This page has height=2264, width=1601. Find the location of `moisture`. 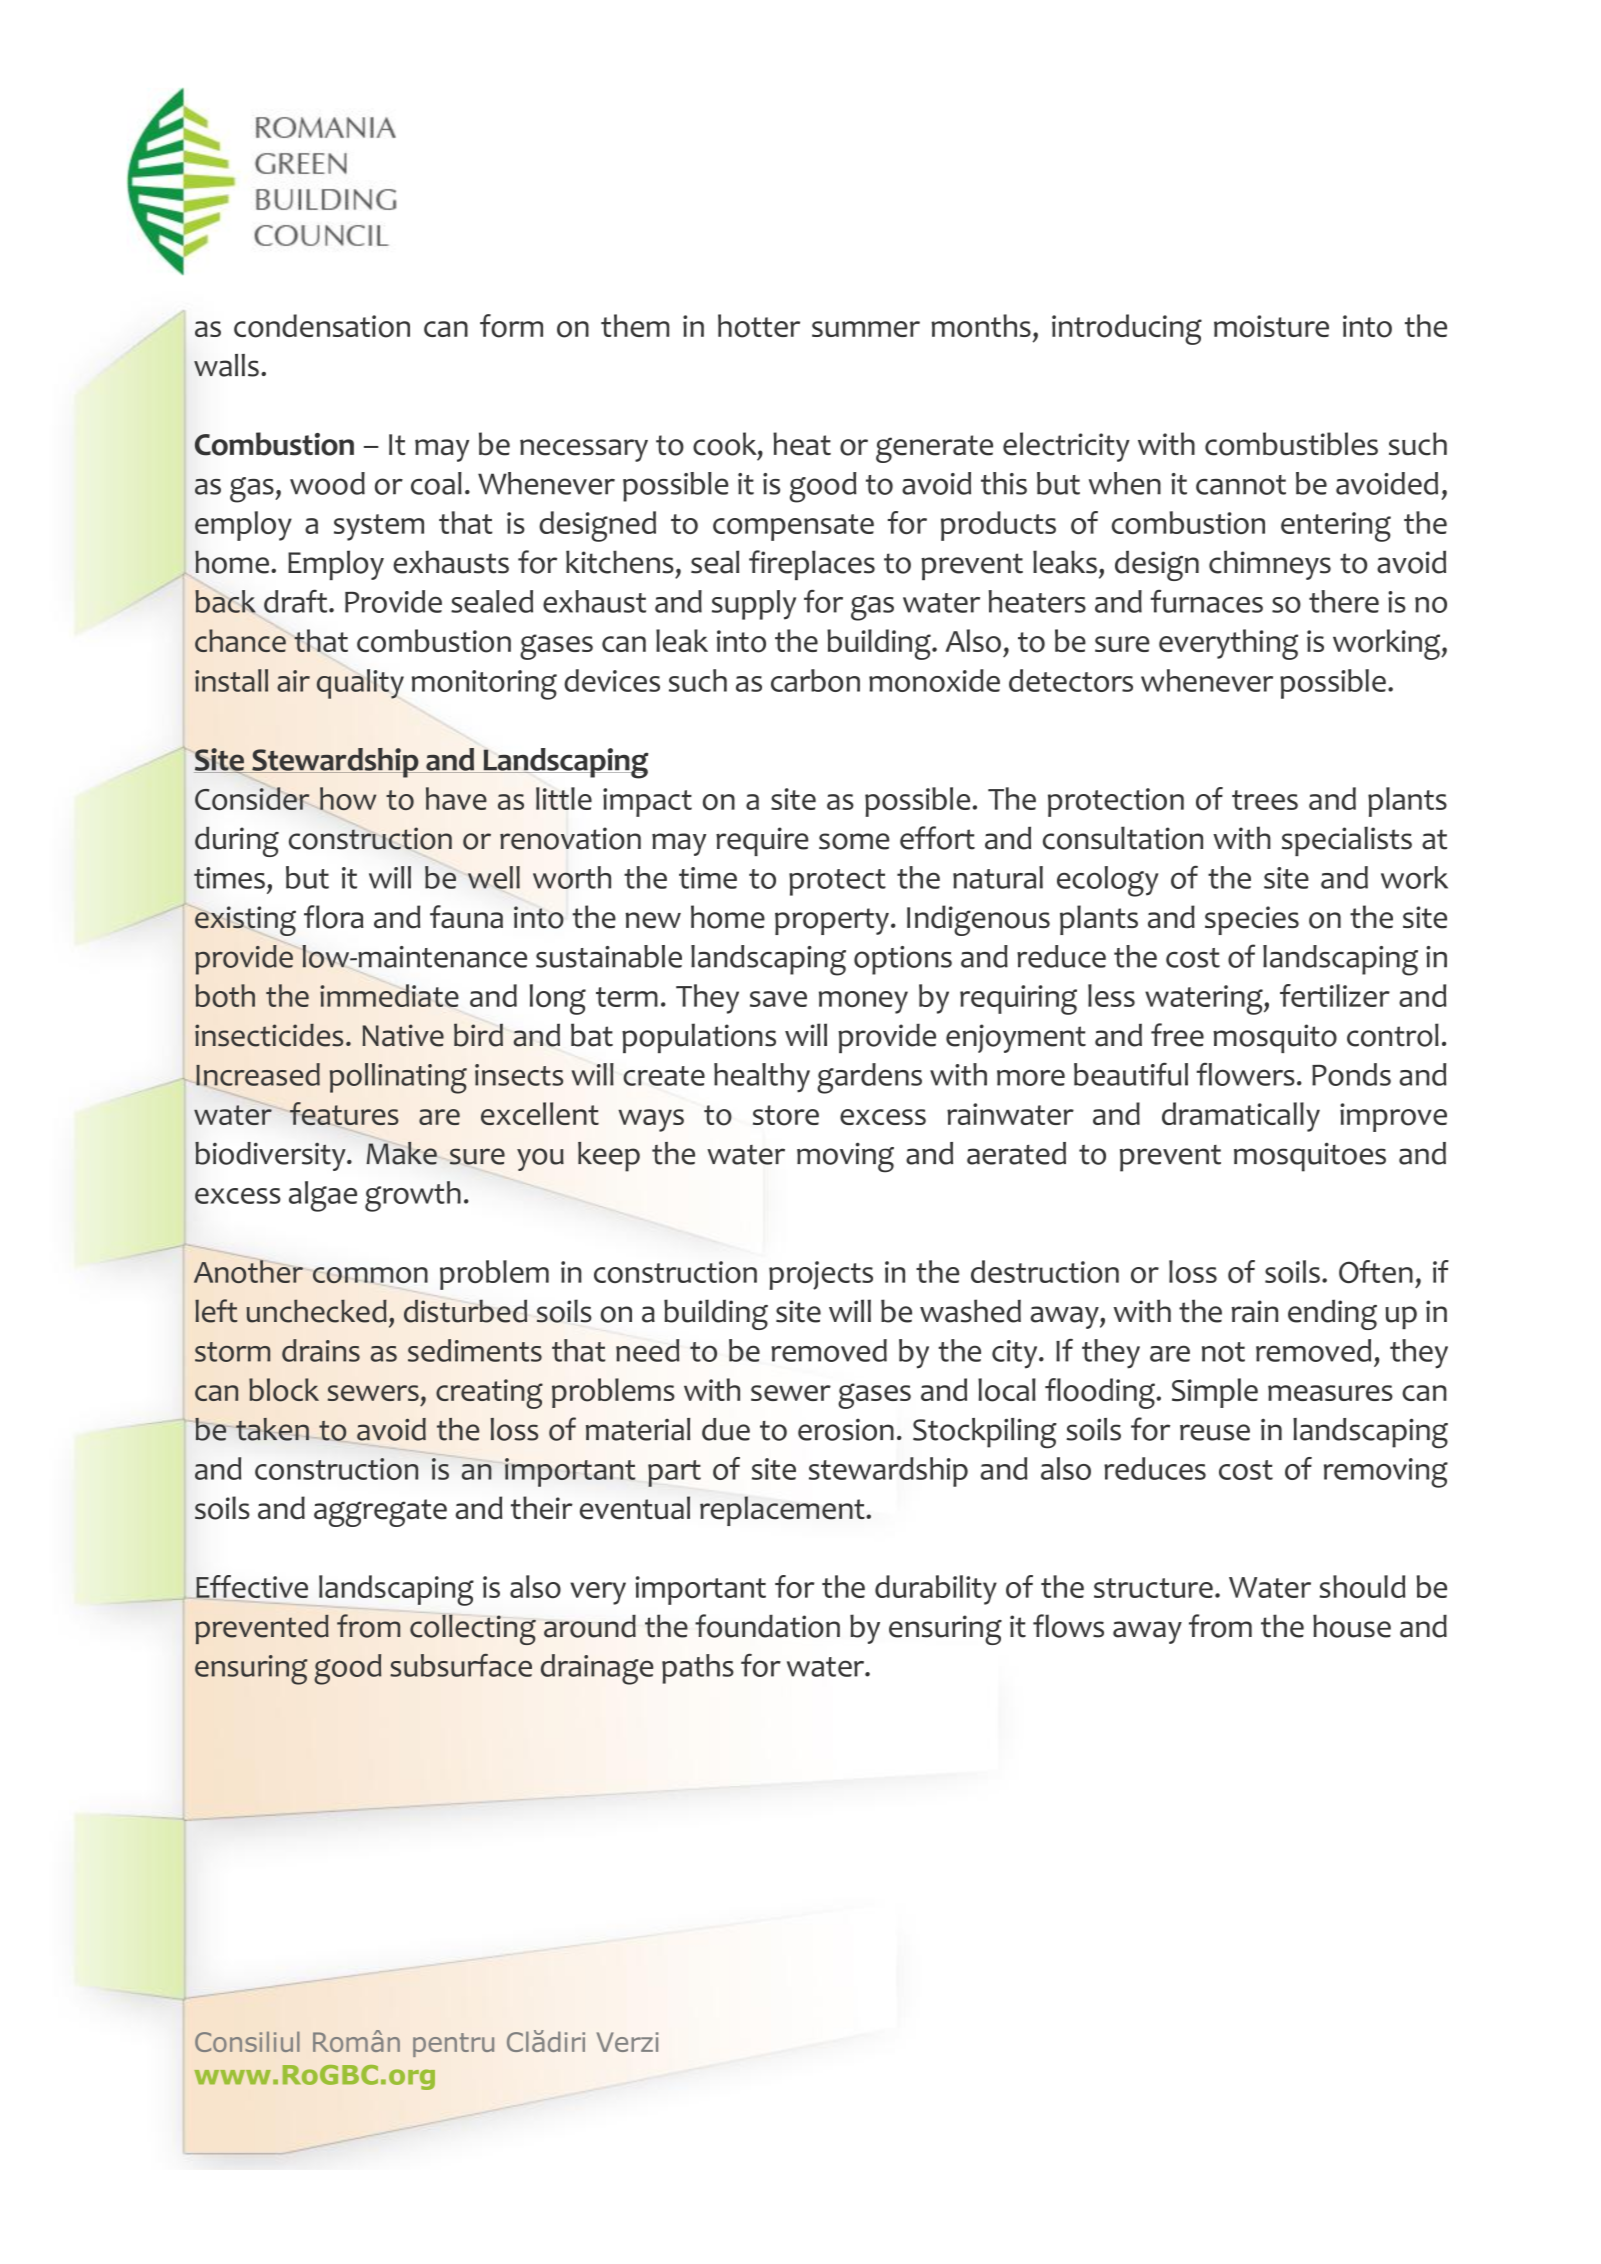

moisture is located at coordinates (1271, 326).
